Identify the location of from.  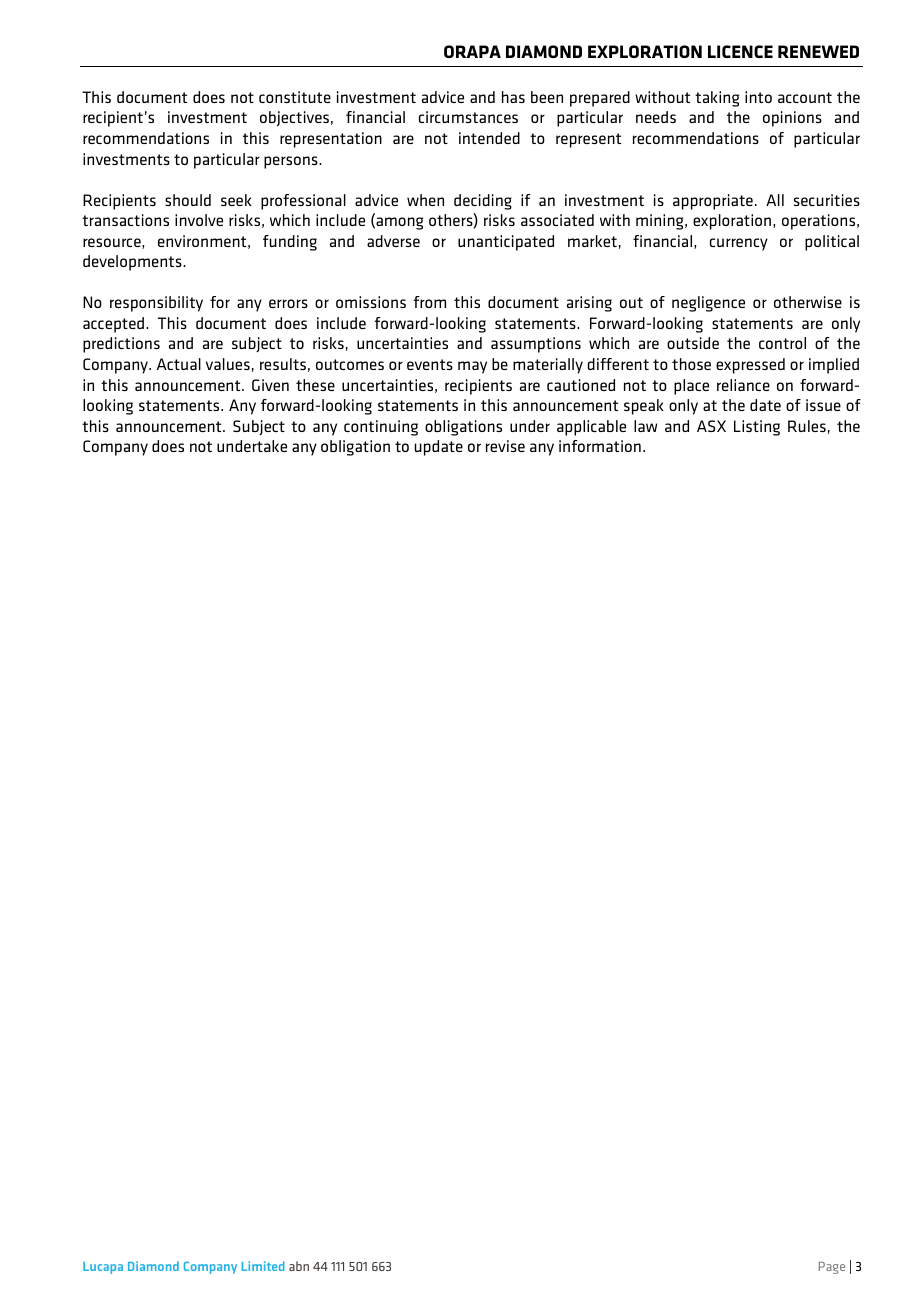
(429, 302).
